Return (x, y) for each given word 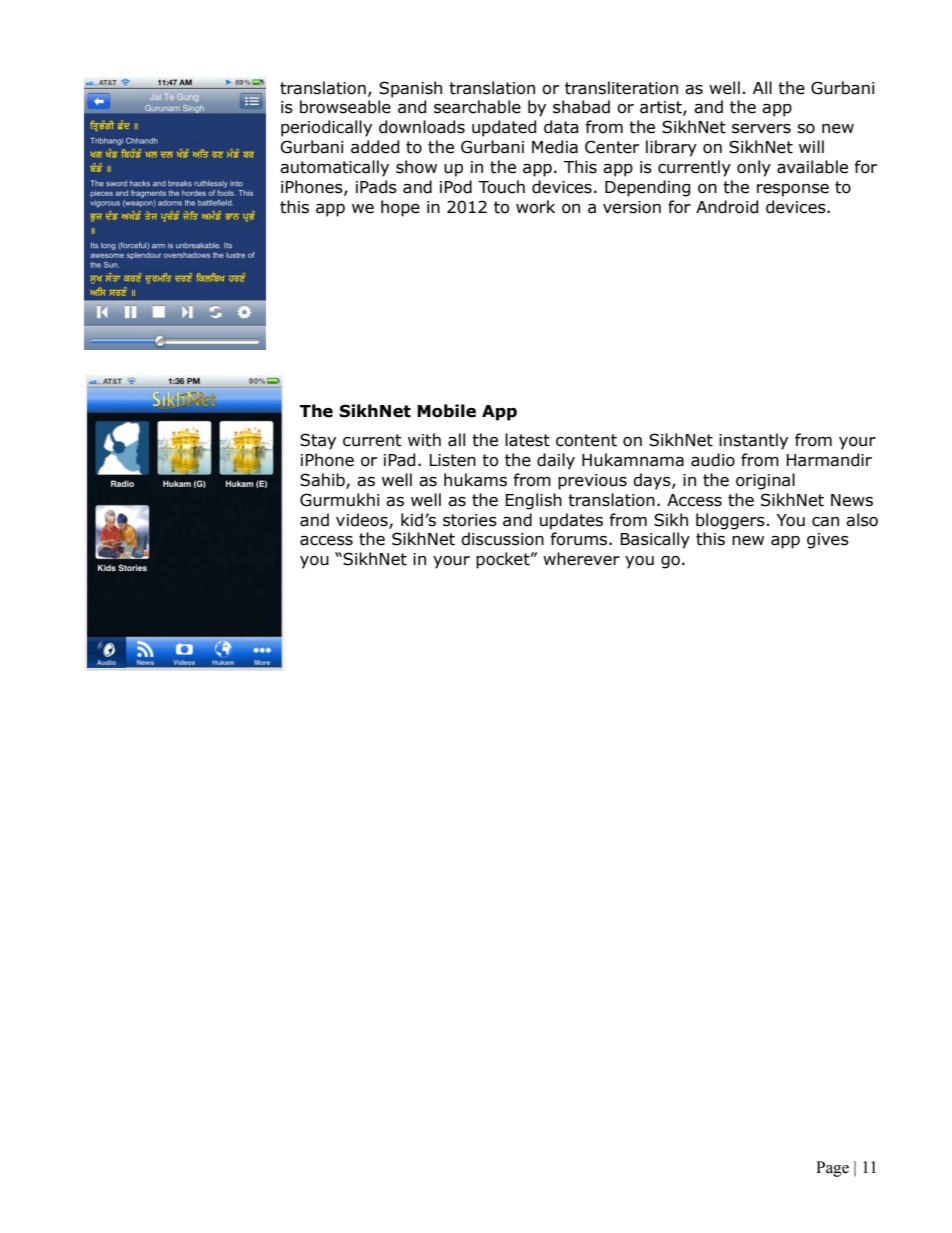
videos (363, 520)
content (586, 440)
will (811, 146)
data (561, 127)
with (424, 440)
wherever (581, 559)
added (375, 147)
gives (828, 541)
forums (580, 539)
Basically (655, 540)
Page (832, 1169)
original (765, 481)
